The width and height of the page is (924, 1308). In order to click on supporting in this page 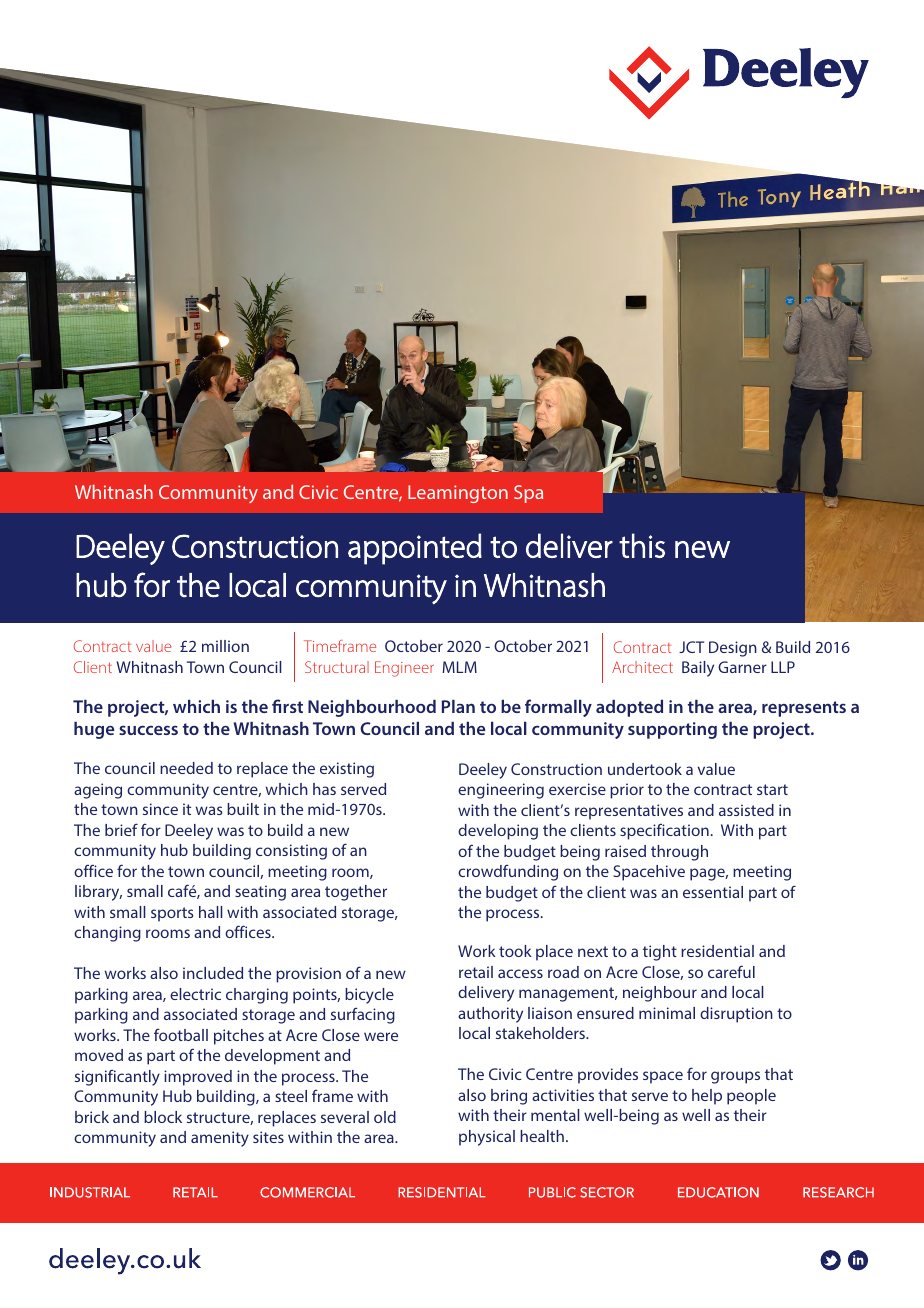, I will do `click(672, 730)`.
